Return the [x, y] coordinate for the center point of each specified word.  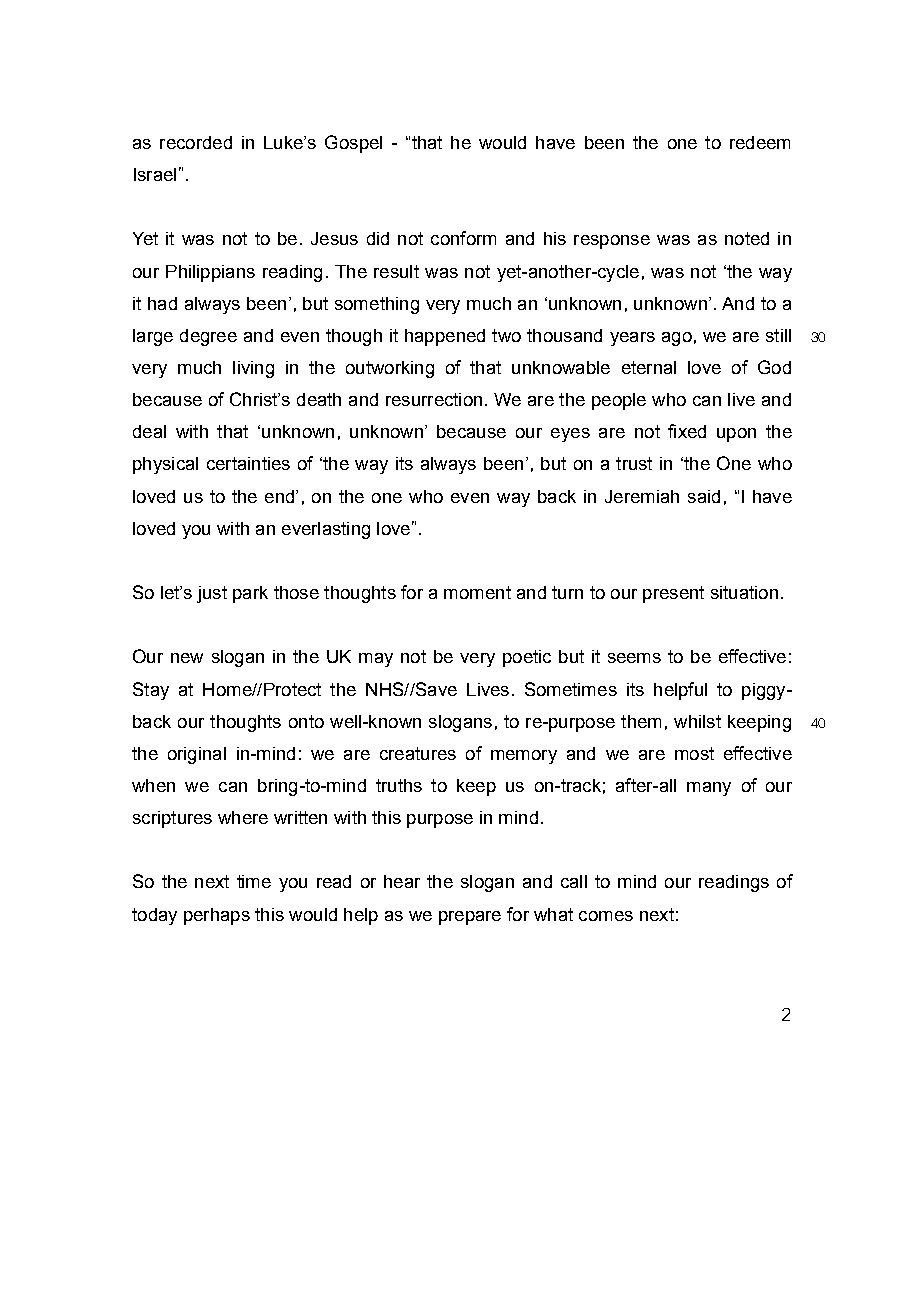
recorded [196, 142]
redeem [760, 142]
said [704, 496]
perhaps [217, 916]
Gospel [353, 144]
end [281, 496]
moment [477, 592]
